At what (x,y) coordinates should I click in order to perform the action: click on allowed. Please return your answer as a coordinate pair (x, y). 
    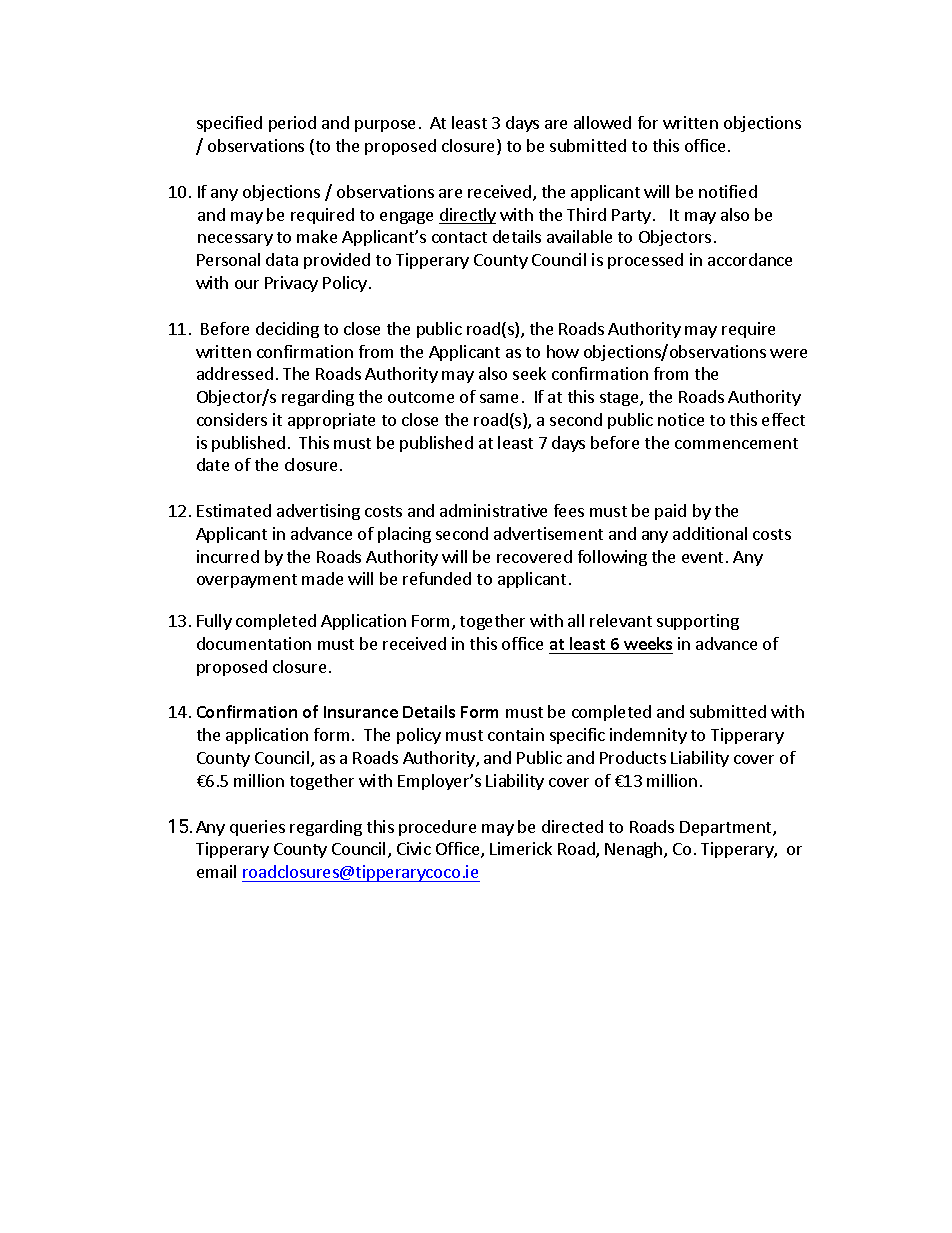
    Looking at the image, I should click on (602, 122).
